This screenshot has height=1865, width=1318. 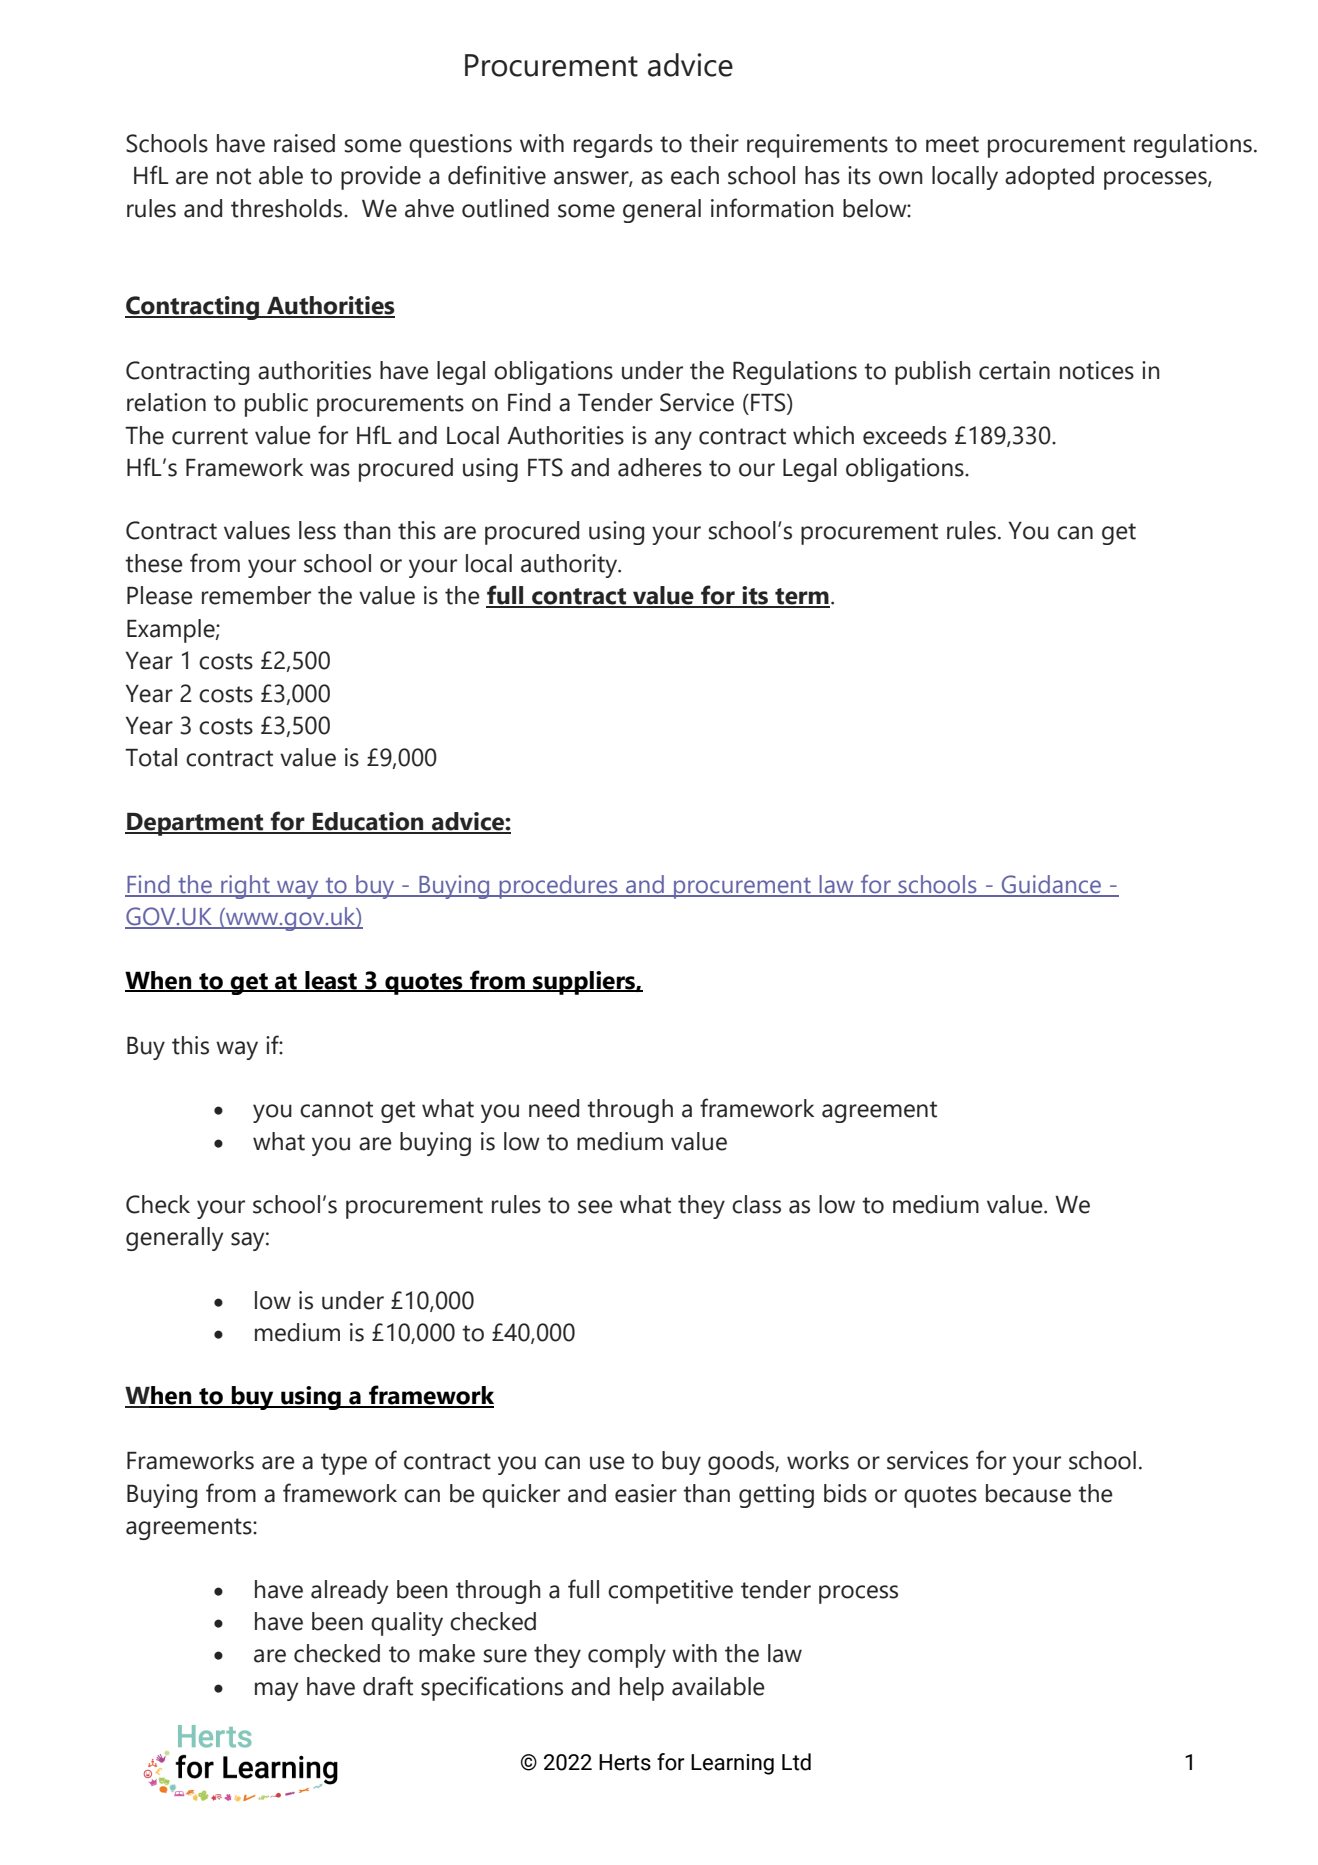 I want to click on thresholds, so click(x=288, y=208).
